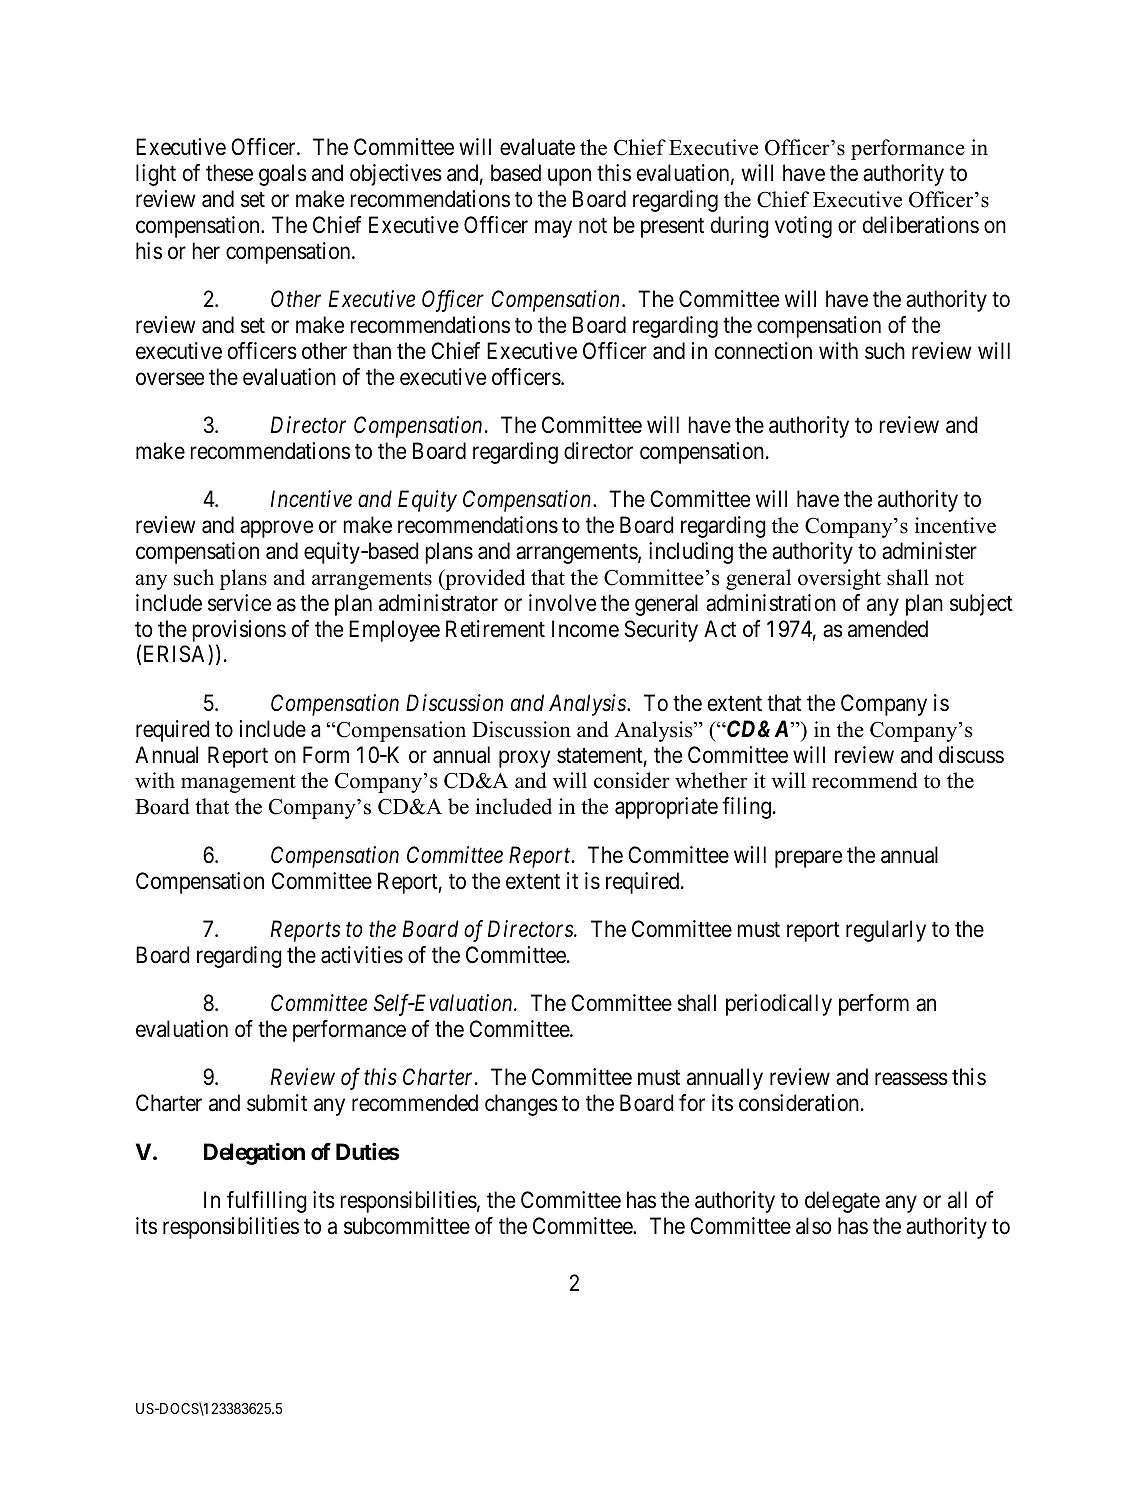  Describe the element at coordinates (666, 808) in the screenshot. I see `appropriate` at that location.
